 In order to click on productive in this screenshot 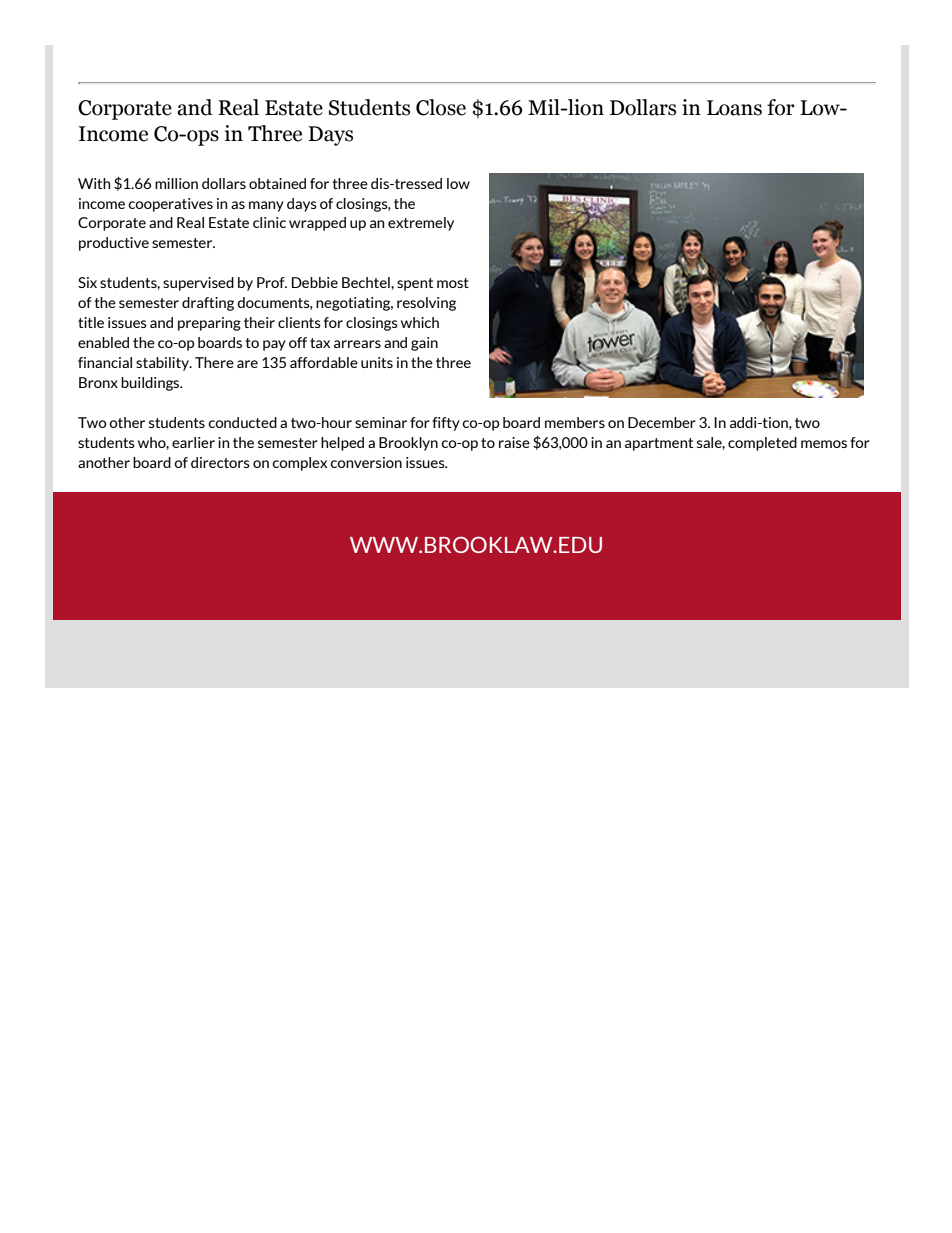, I will do `click(114, 244)`.
